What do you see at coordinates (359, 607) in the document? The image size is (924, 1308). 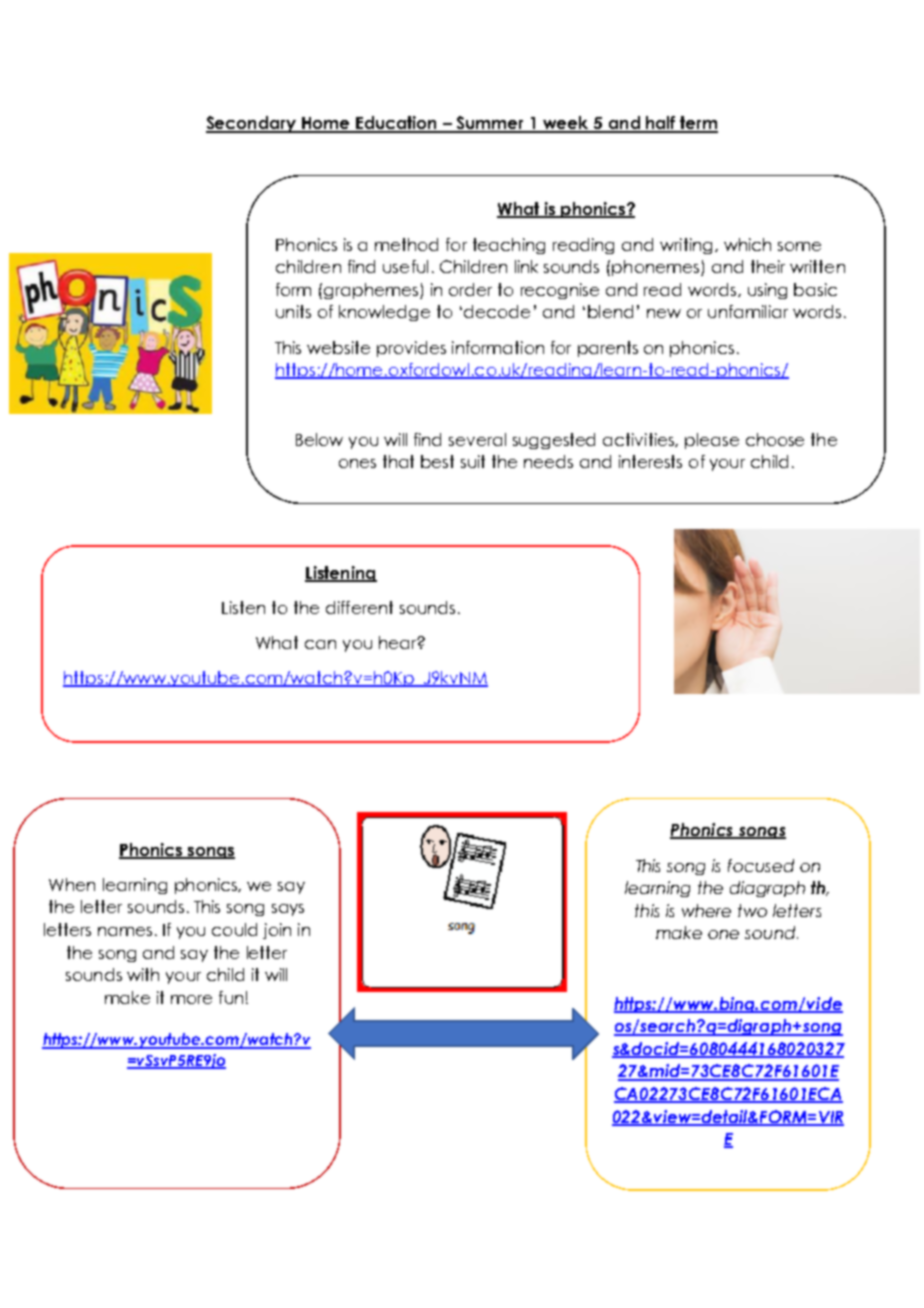 I see `different` at bounding box center [359, 607].
